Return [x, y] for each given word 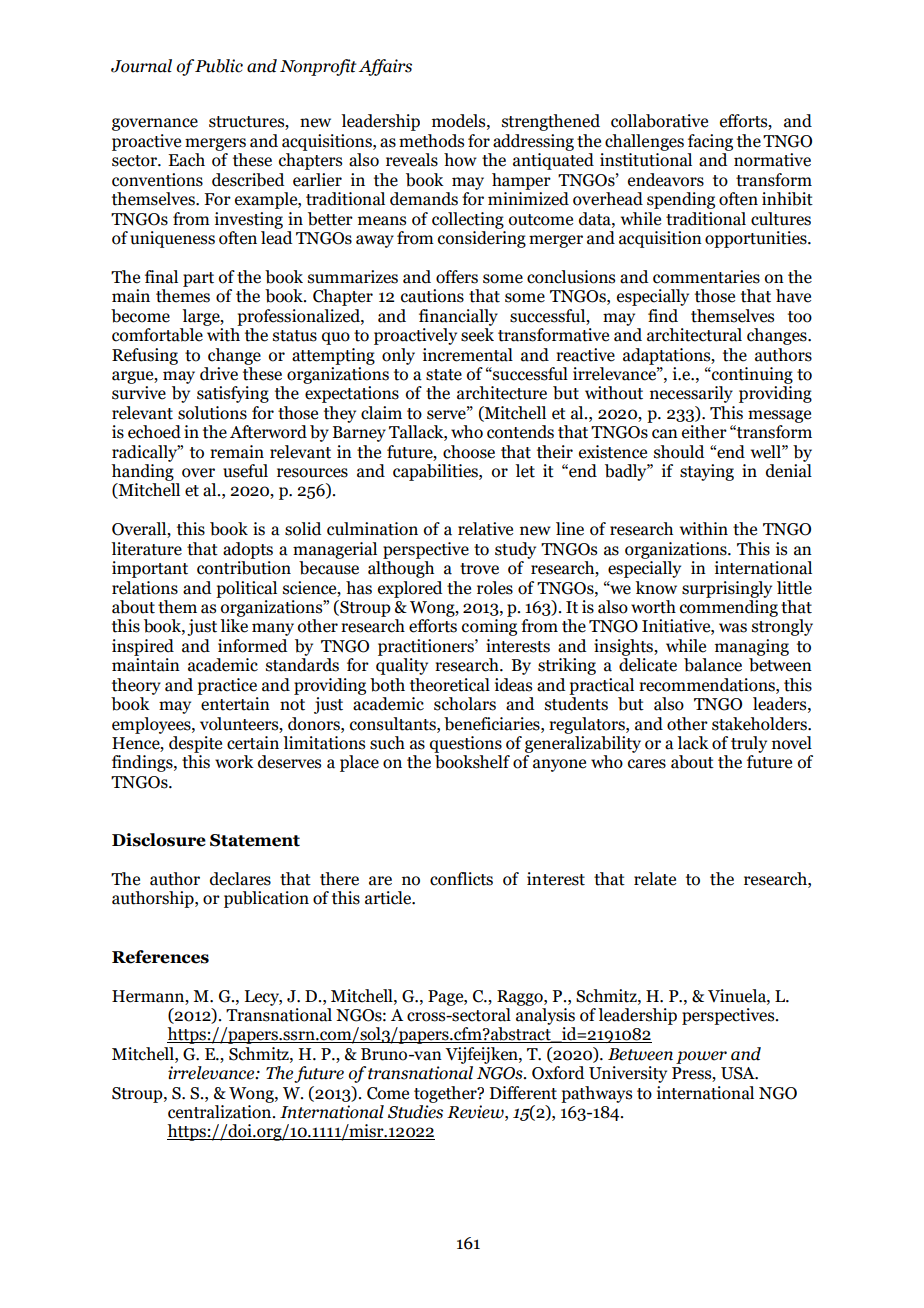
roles [495, 588]
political [246, 589]
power [701, 1057]
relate [655, 879]
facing [710, 142]
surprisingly [727, 589]
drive [219, 374]
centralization [221, 1112]
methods [431, 141]
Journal [141, 66]
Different [523, 1093]
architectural [694, 335]
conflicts [461, 879]
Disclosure [159, 840]
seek [477, 335]
